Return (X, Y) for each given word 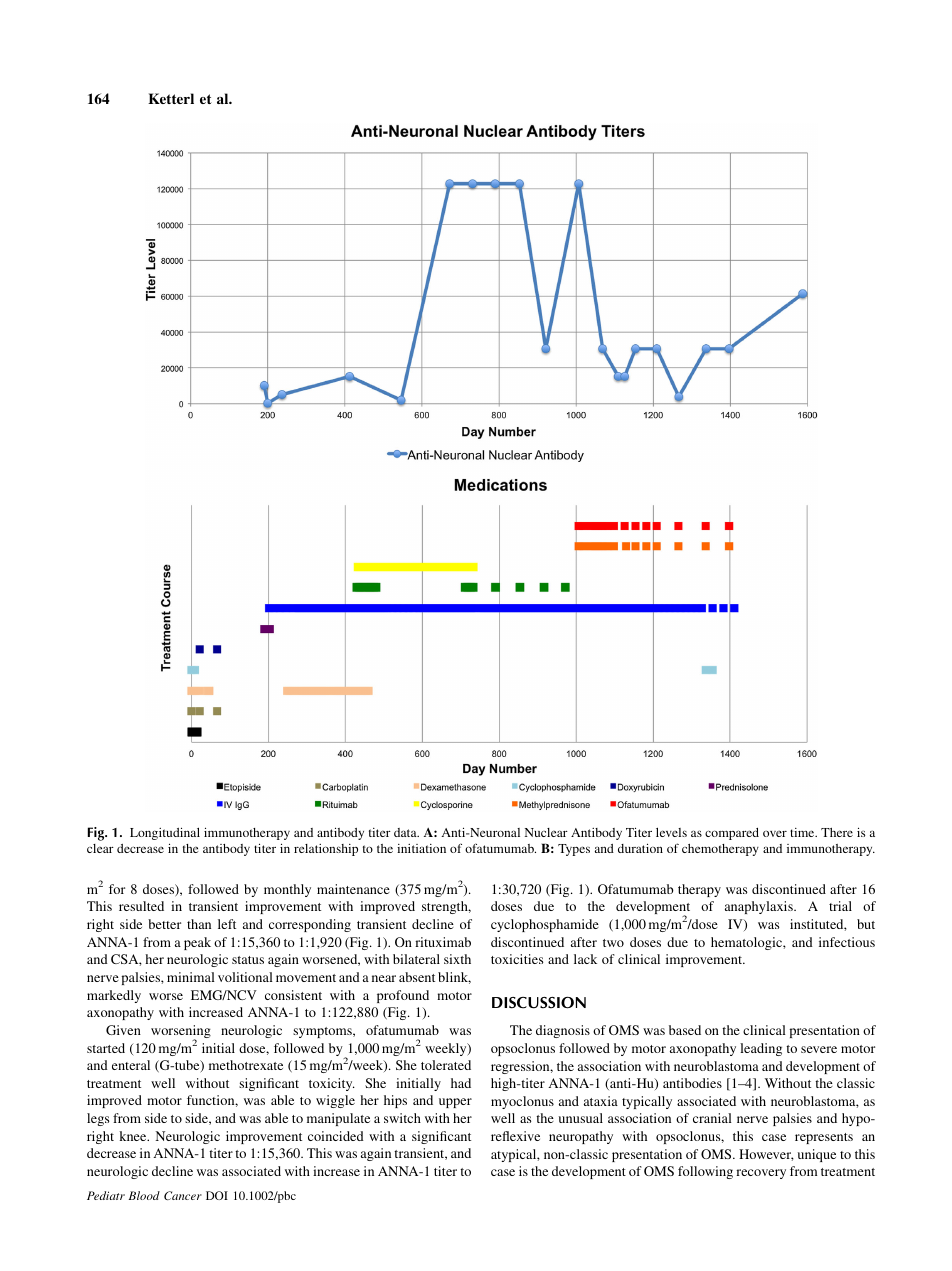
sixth (457, 959)
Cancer (183, 1195)
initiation (421, 848)
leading (761, 1049)
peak (197, 943)
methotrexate (246, 1065)
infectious (847, 942)
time (803, 832)
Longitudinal (165, 833)
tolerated (446, 1065)
